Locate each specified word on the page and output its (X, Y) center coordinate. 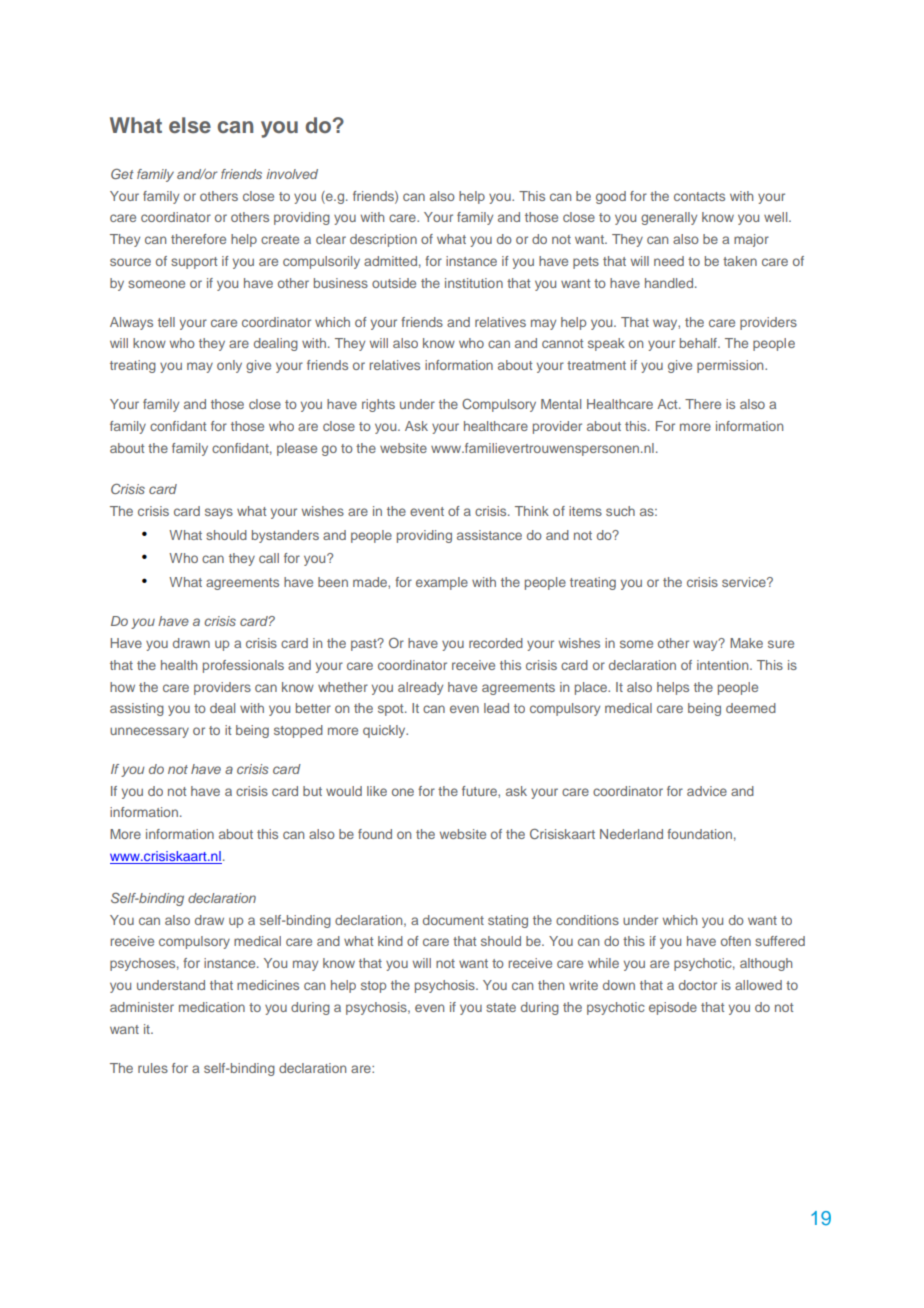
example (442, 583)
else (190, 125)
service (745, 582)
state (501, 1007)
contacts (699, 196)
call (269, 558)
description (383, 240)
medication (212, 1007)
